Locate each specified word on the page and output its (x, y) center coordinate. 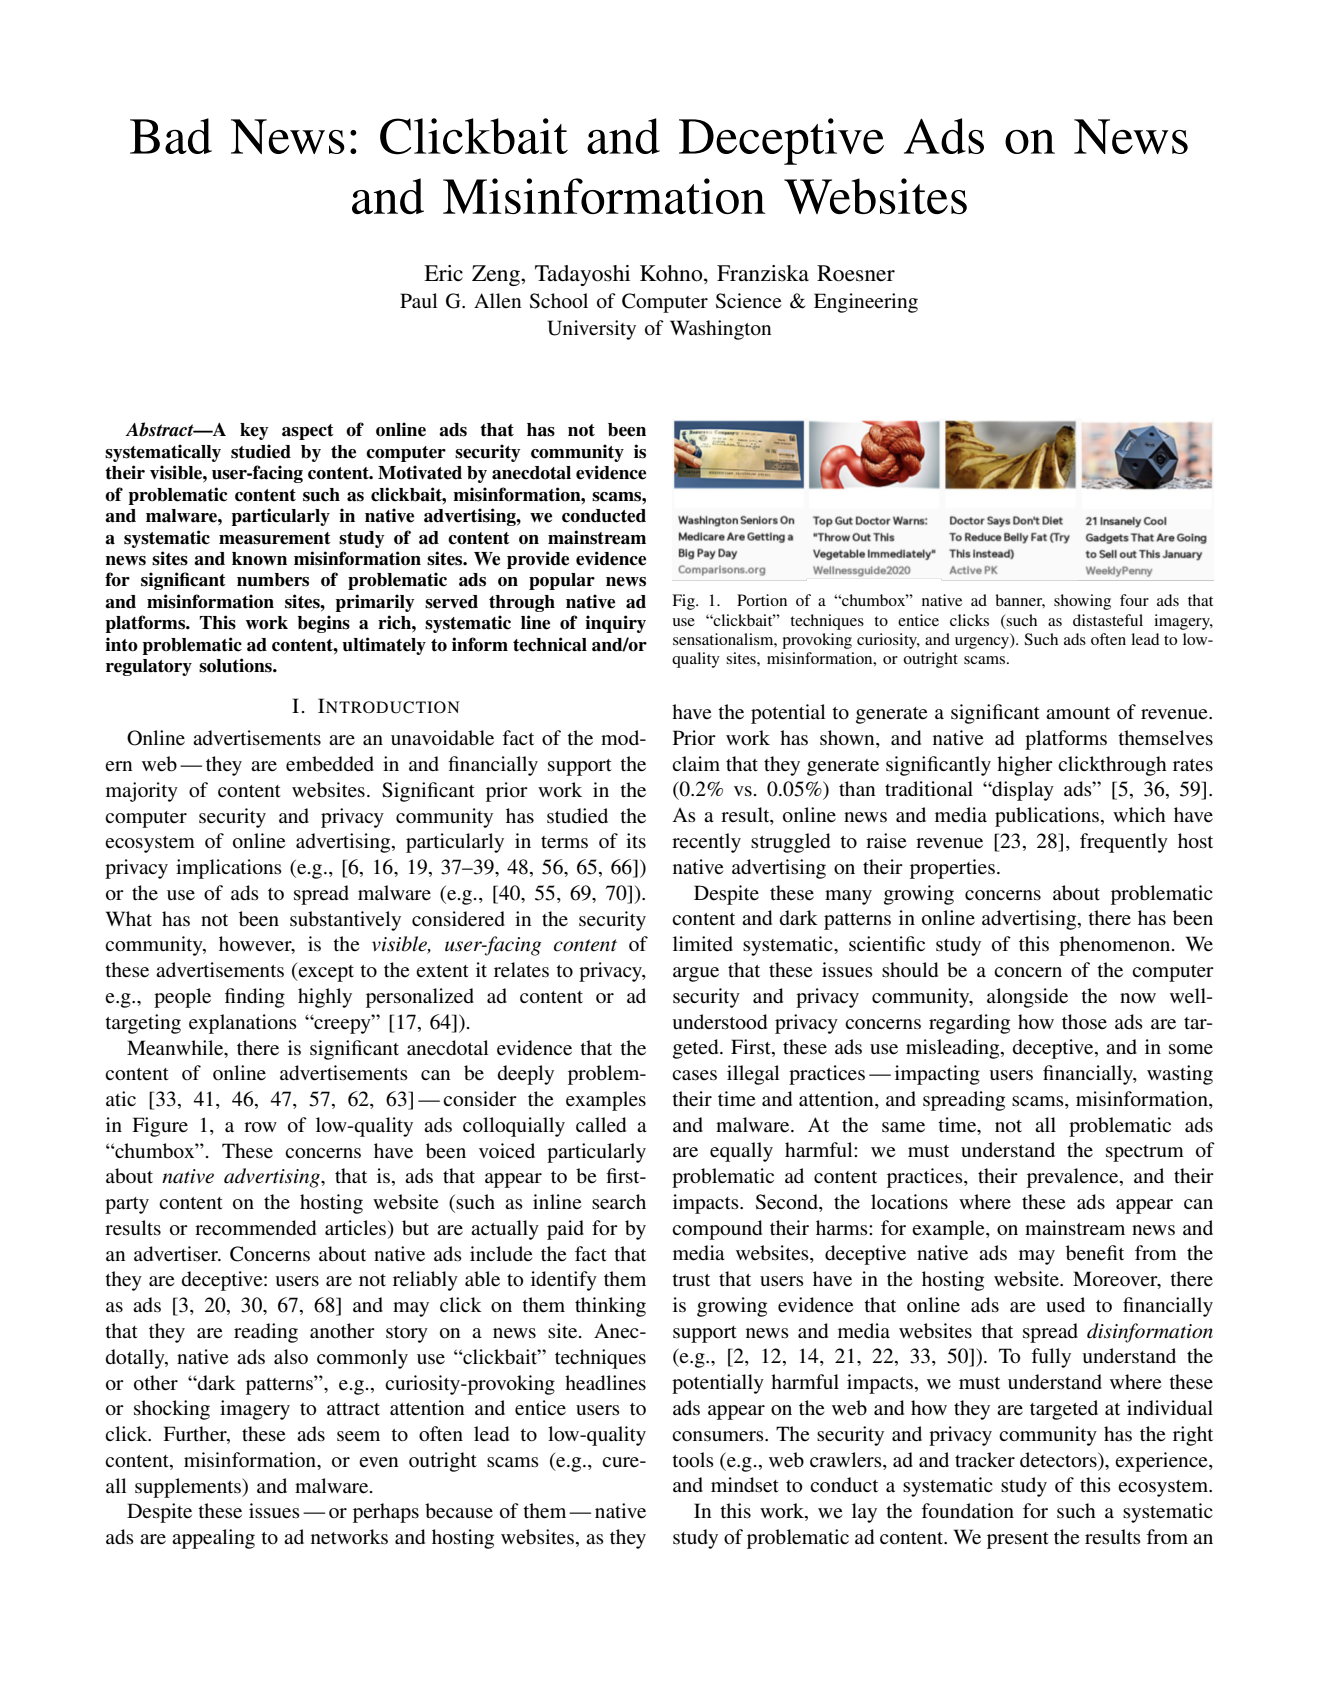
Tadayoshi (582, 275)
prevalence (1074, 1178)
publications (1048, 817)
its (636, 841)
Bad (171, 136)
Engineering (866, 303)
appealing (213, 1539)
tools (693, 1460)
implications (229, 869)
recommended (255, 1228)
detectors (1059, 1460)
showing (1082, 602)
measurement (275, 538)
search (619, 1202)
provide (538, 560)
